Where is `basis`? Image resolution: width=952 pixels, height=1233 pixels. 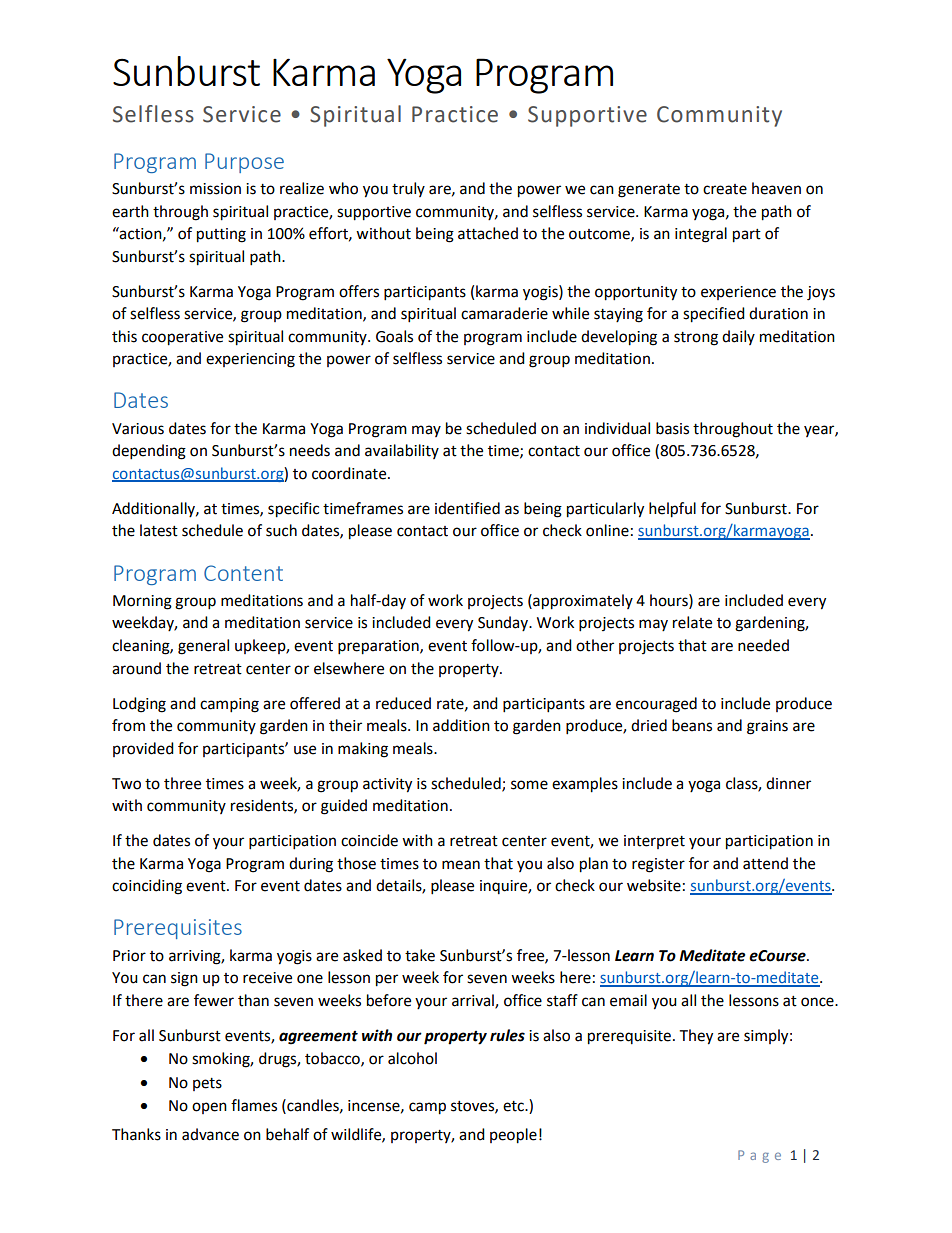 basis is located at coordinates (672, 428).
